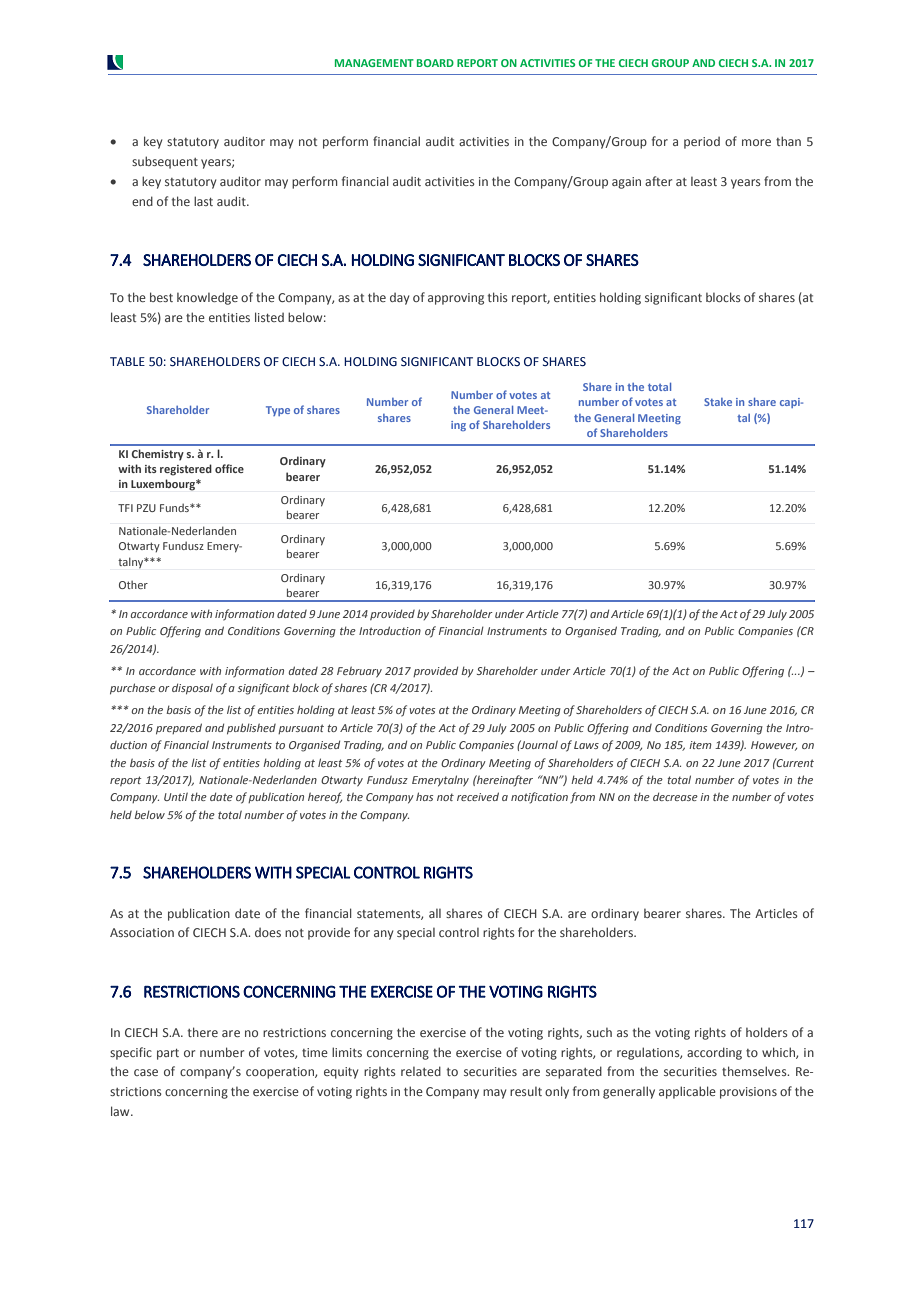 The height and width of the screenshot is (1308, 924). I want to click on February, so click(359, 672).
